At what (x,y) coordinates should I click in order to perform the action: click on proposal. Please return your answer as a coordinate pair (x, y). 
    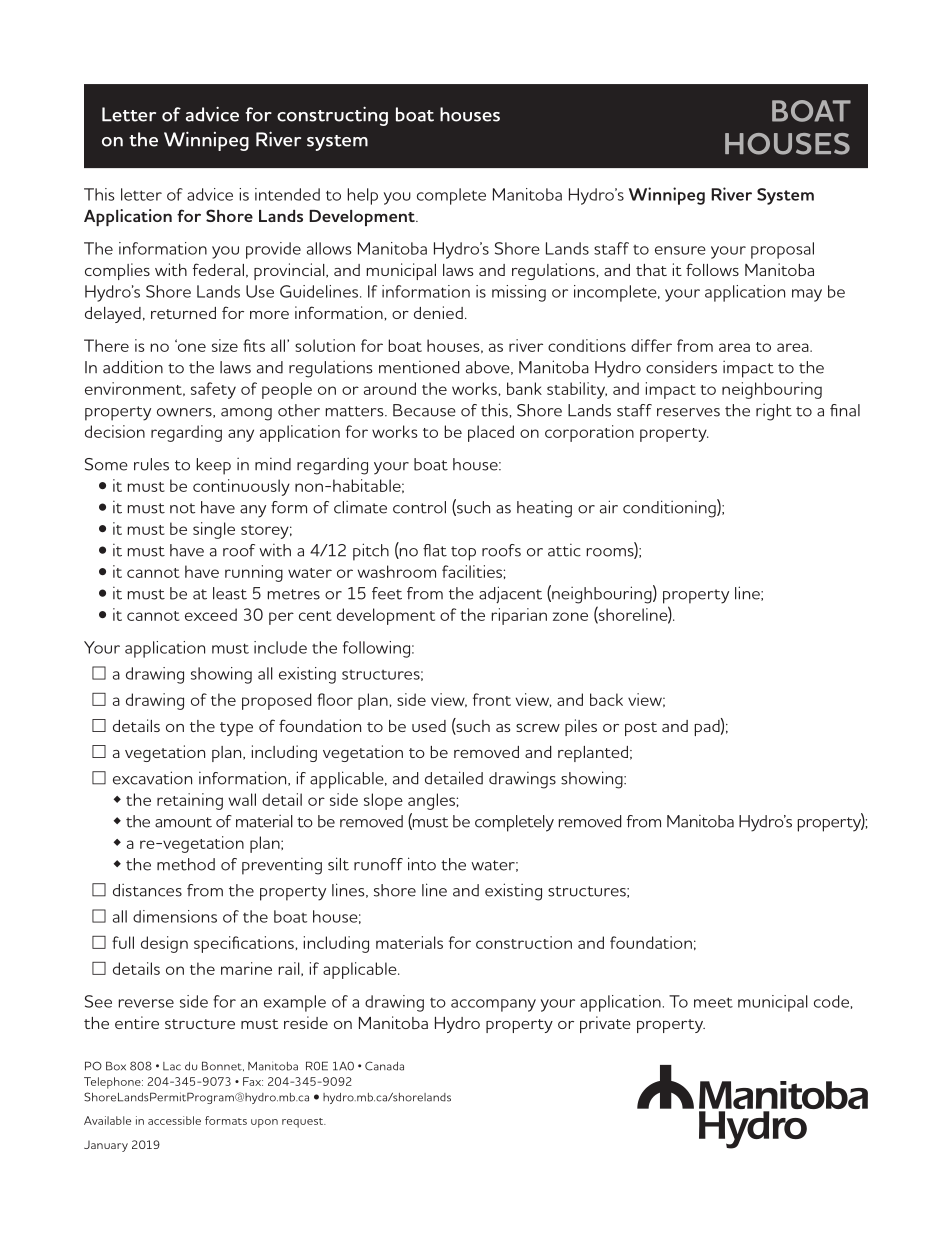
    Looking at the image, I should click on (782, 250).
